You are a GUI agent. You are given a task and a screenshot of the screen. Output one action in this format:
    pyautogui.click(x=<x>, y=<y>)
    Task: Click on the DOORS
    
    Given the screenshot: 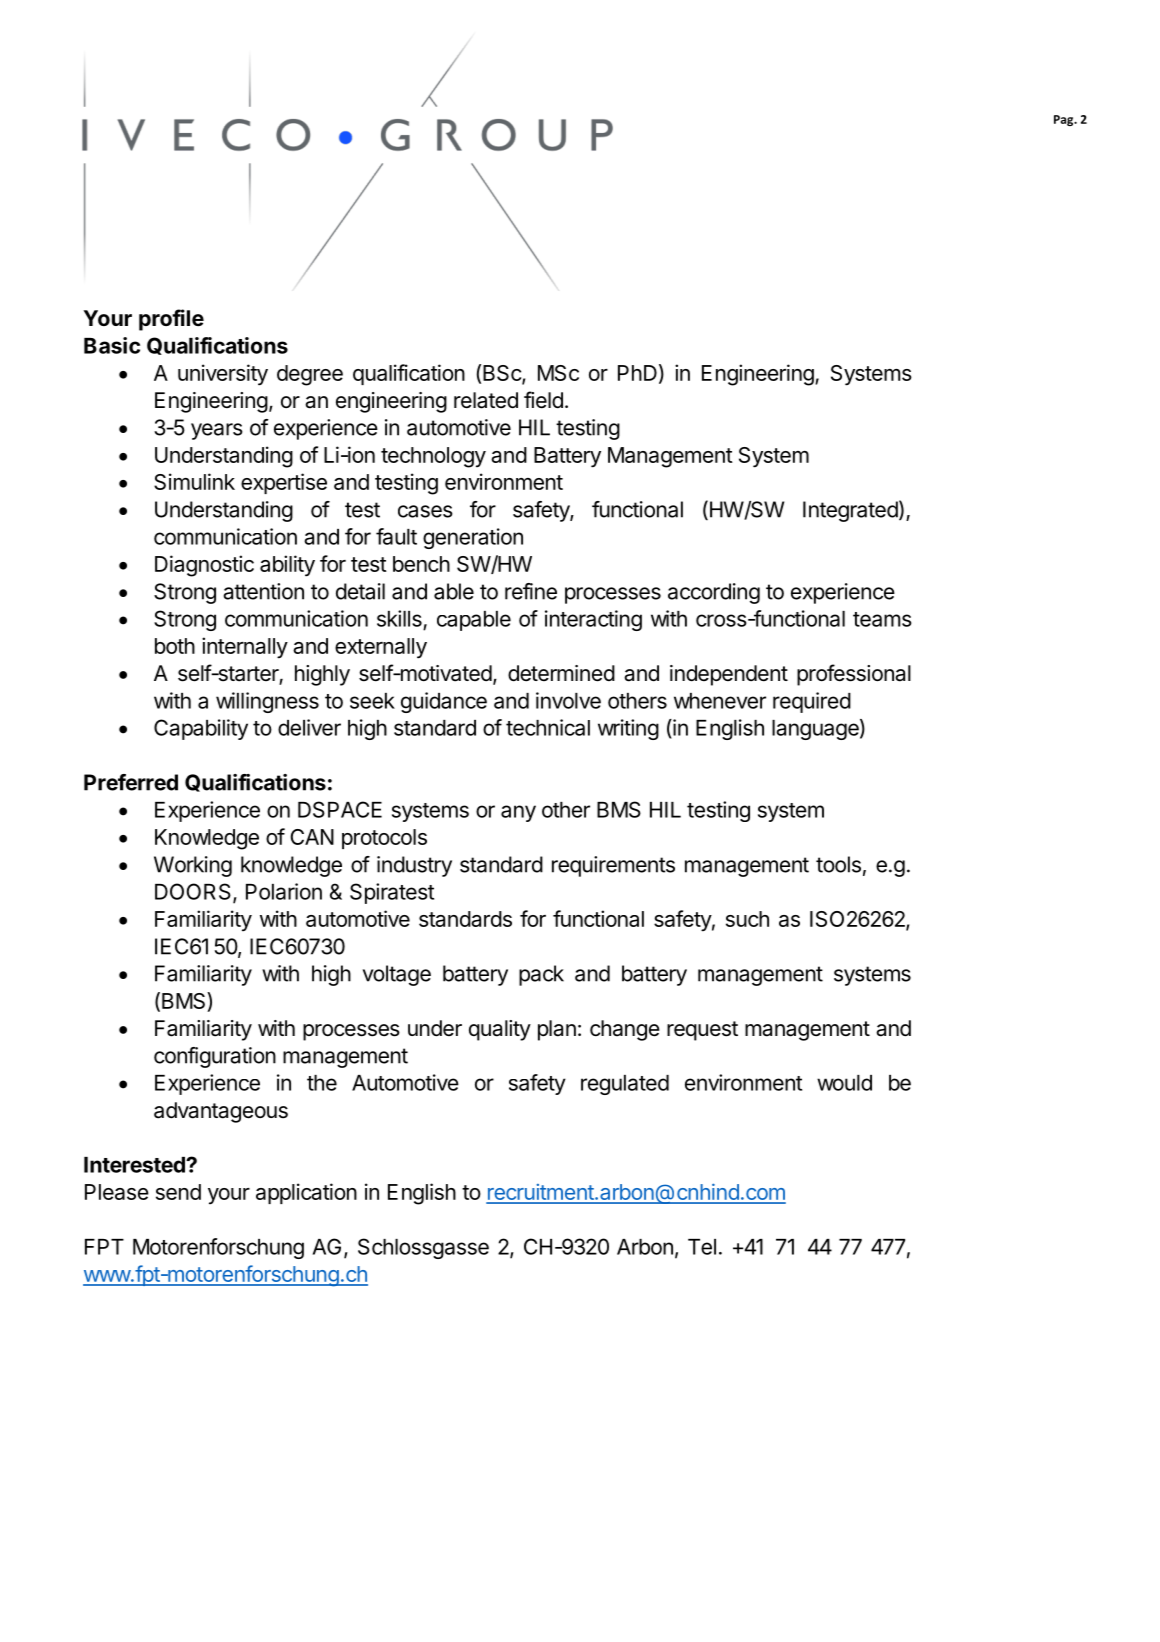 What is the action you would take?
    pyautogui.click(x=194, y=892)
